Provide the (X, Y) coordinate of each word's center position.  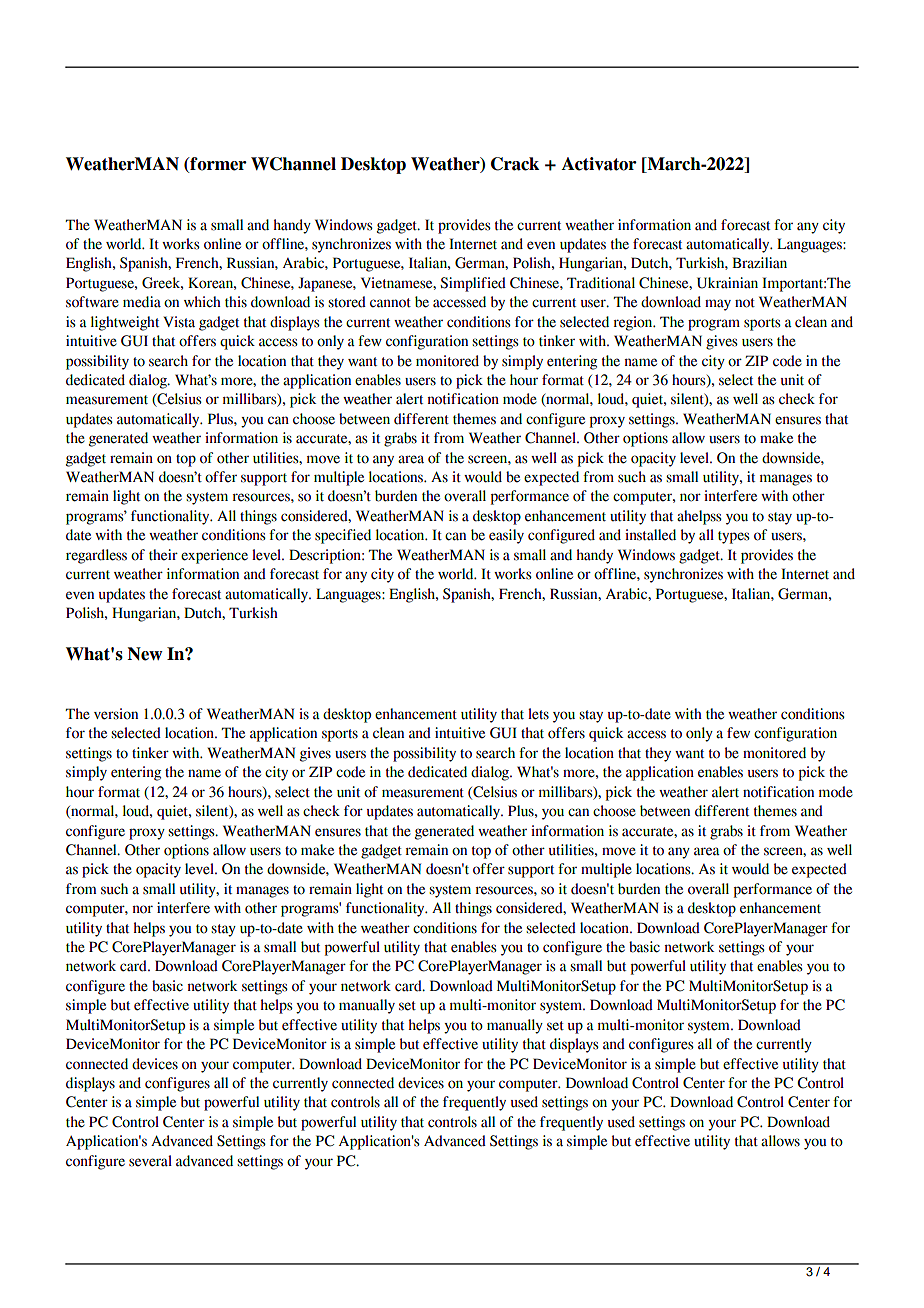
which (202, 302)
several (150, 1161)
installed (650, 535)
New (145, 654)
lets (538, 714)
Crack (515, 164)
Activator (599, 164)
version (116, 714)
